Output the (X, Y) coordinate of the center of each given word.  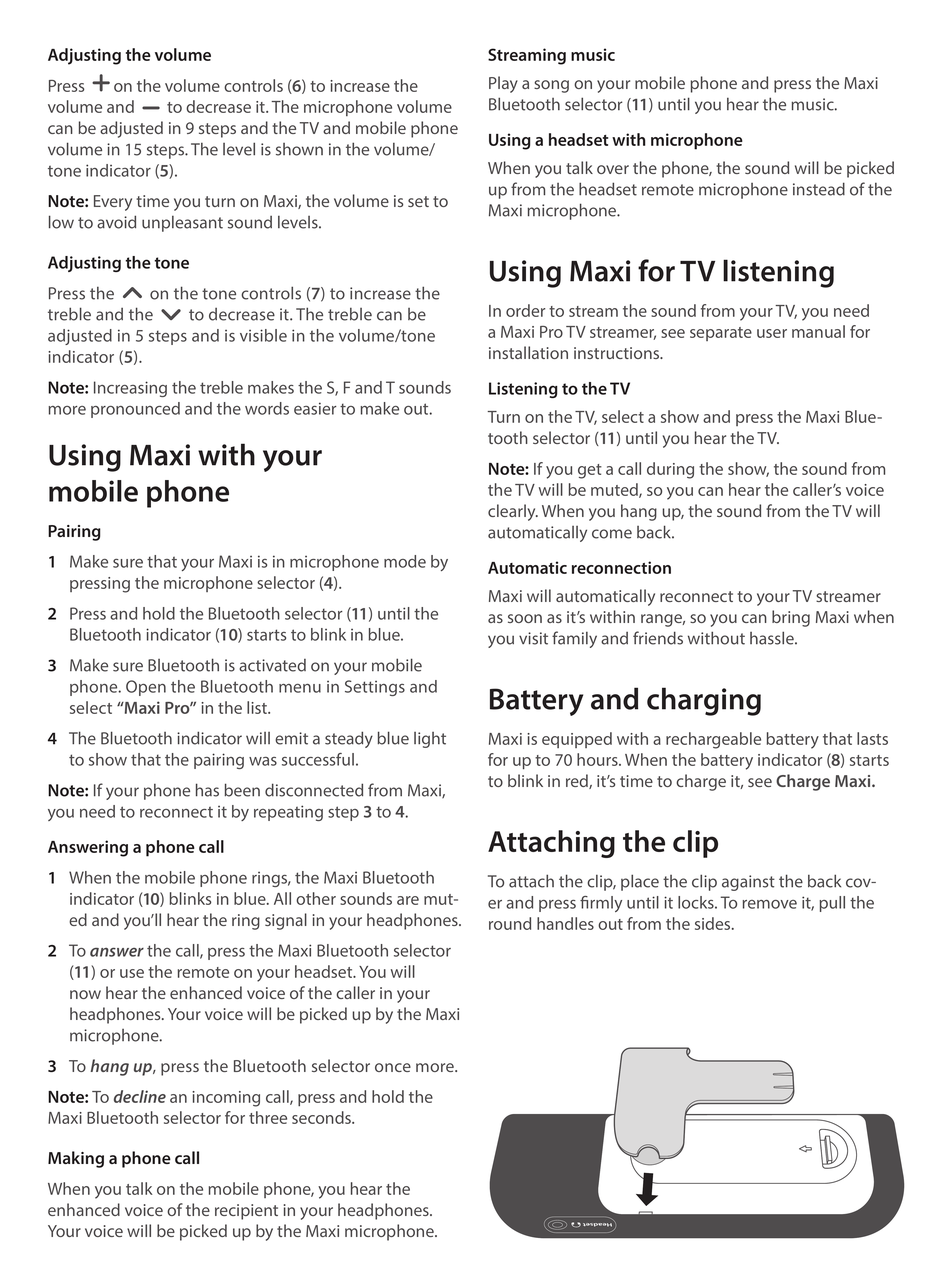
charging (704, 701)
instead (819, 189)
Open (146, 688)
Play (503, 84)
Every (113, 203)
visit (533, 638)
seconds (322, 1117)
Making (76, 1159)
